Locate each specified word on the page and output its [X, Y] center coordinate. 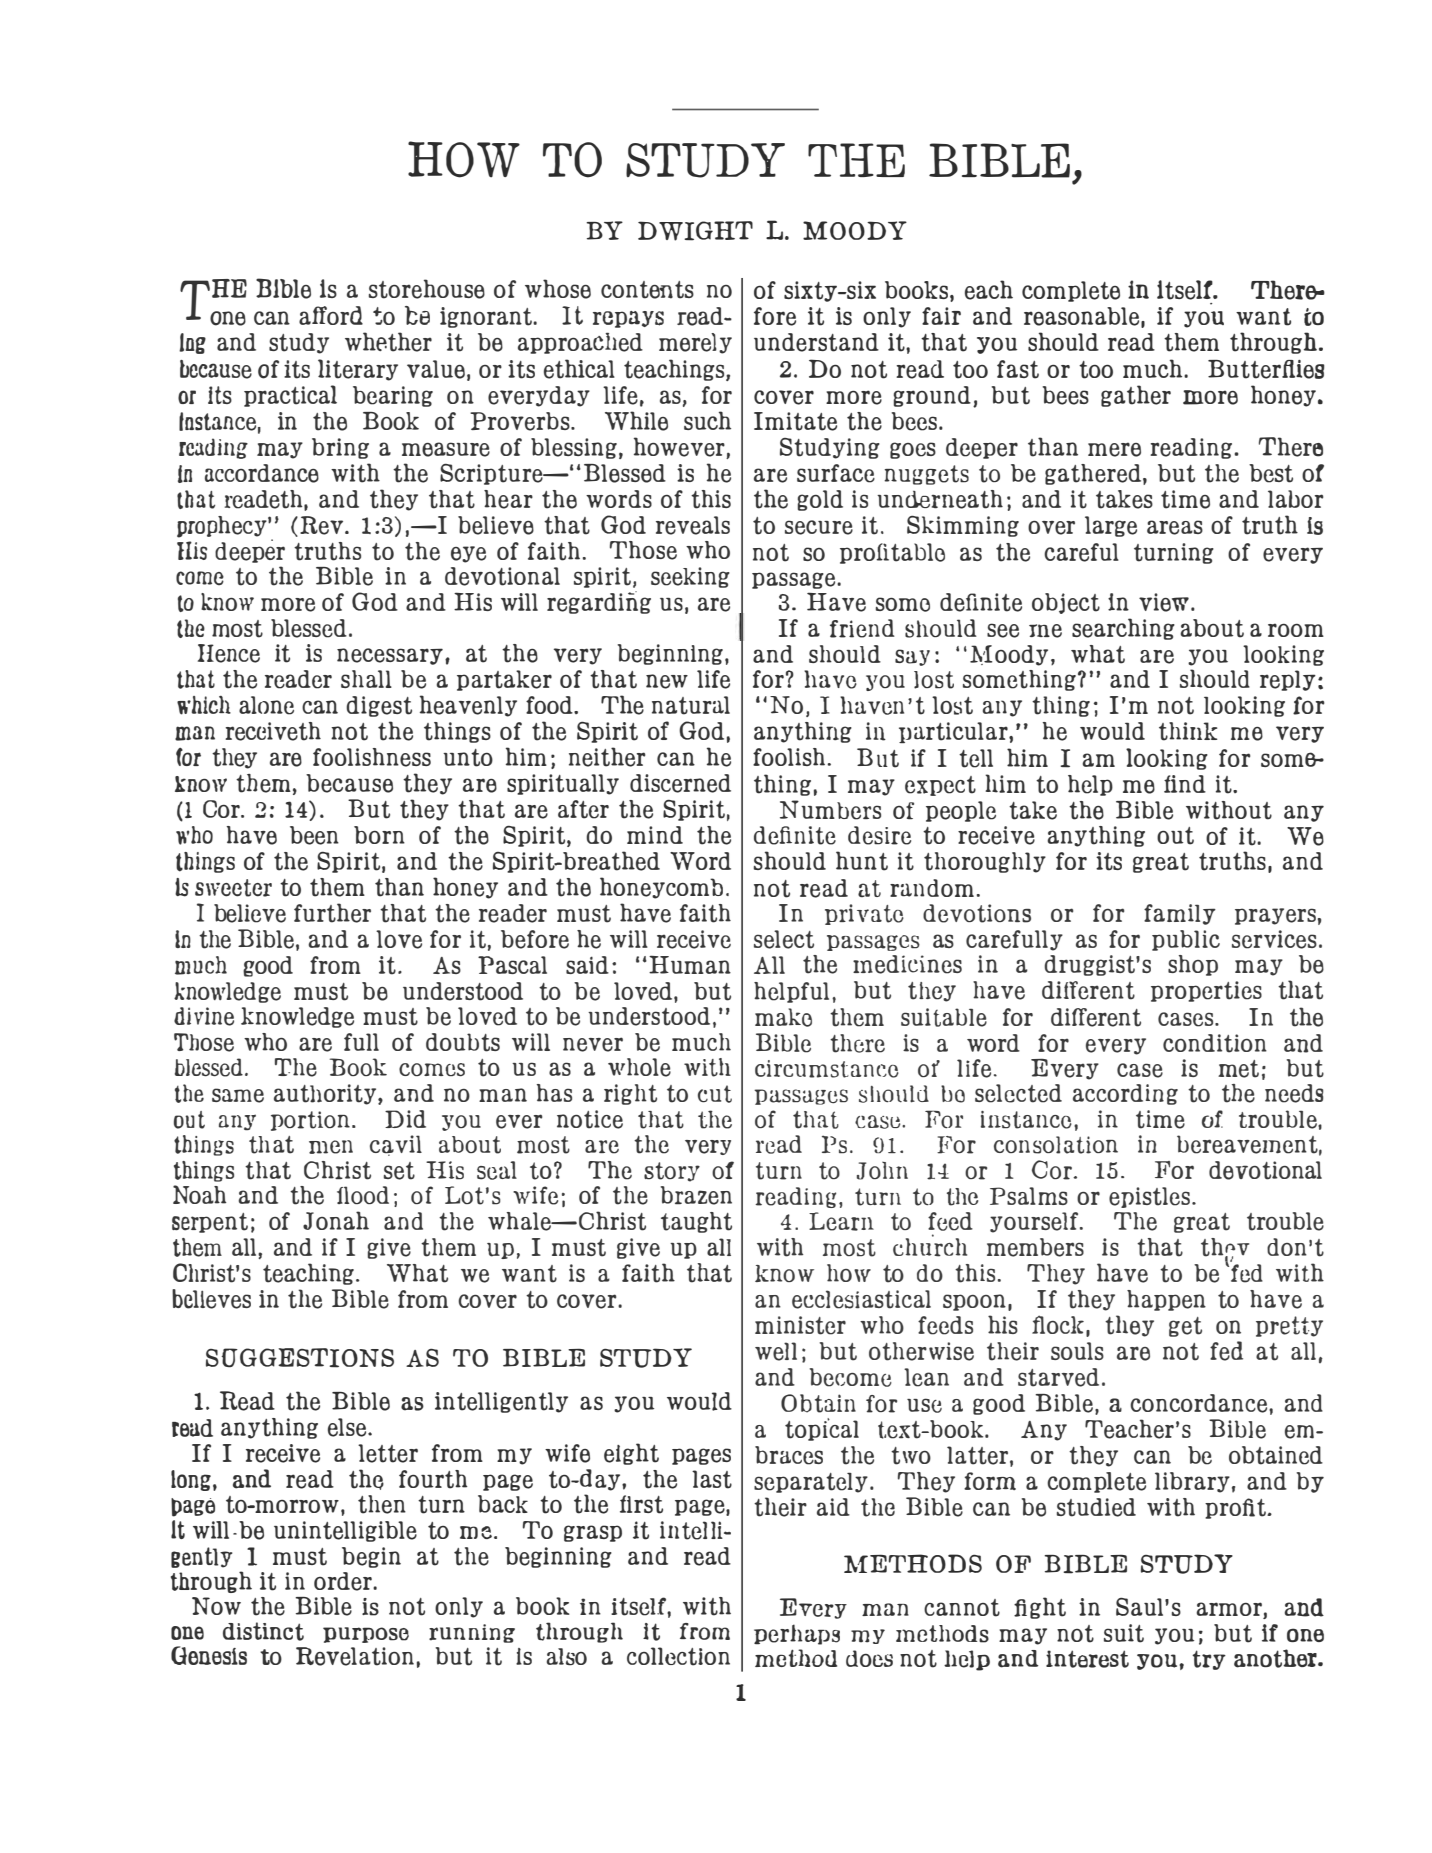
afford [331, 315]
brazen [696, 1195]
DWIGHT [695, 231]
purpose [366, 1635]
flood [363, 1195]
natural [691, 705]
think [1188, 731]
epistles [1149, 1197]
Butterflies [1266, 369]
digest [379, 706]
